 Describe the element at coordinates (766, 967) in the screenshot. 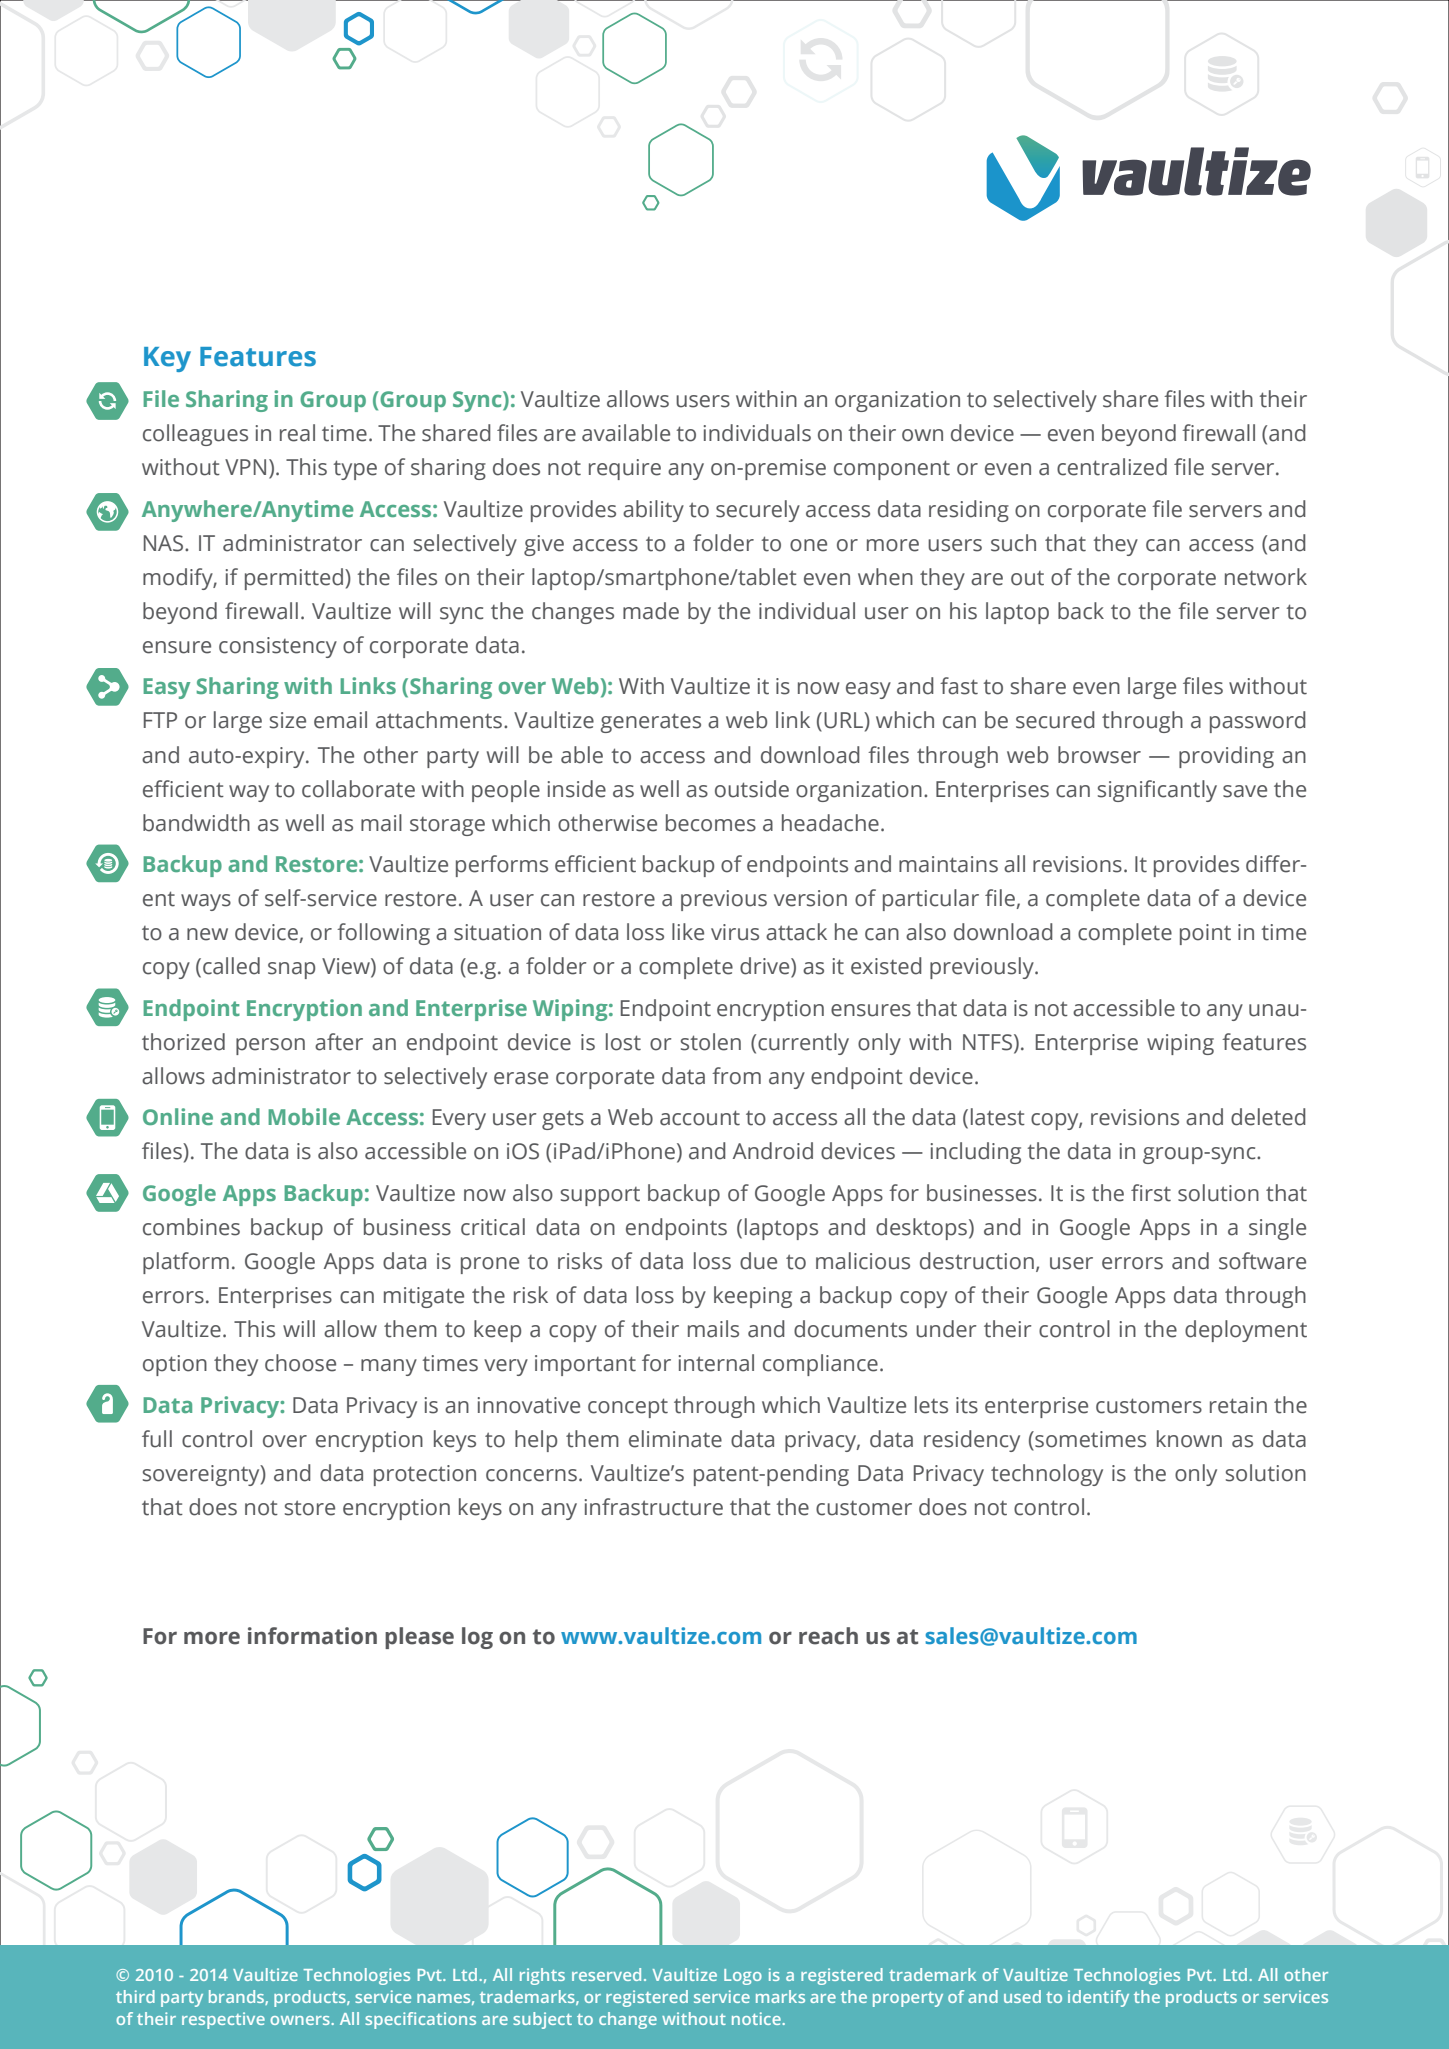

I see `drive` at that location.
